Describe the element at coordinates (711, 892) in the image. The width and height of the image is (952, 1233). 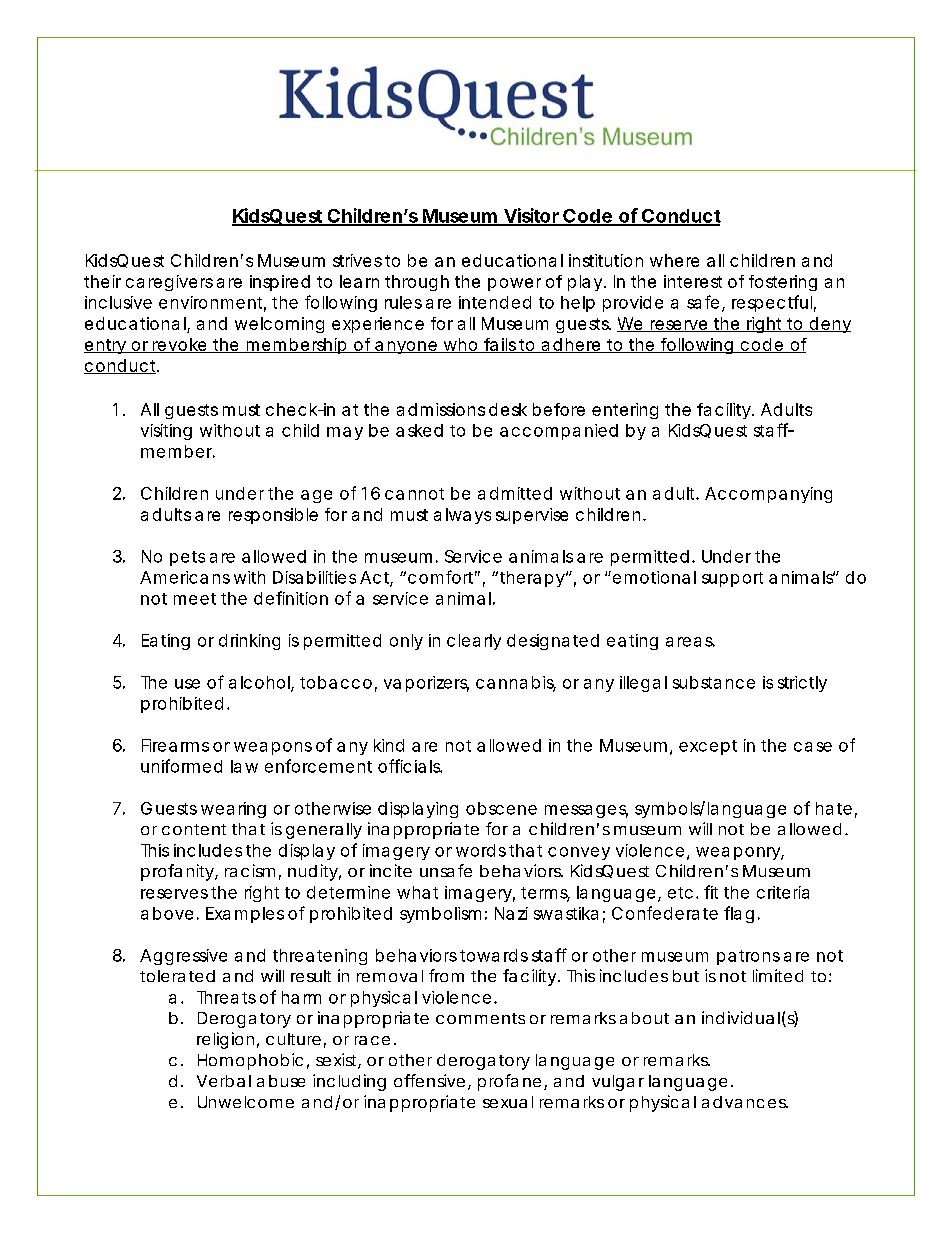
I see `fit` at that location.
